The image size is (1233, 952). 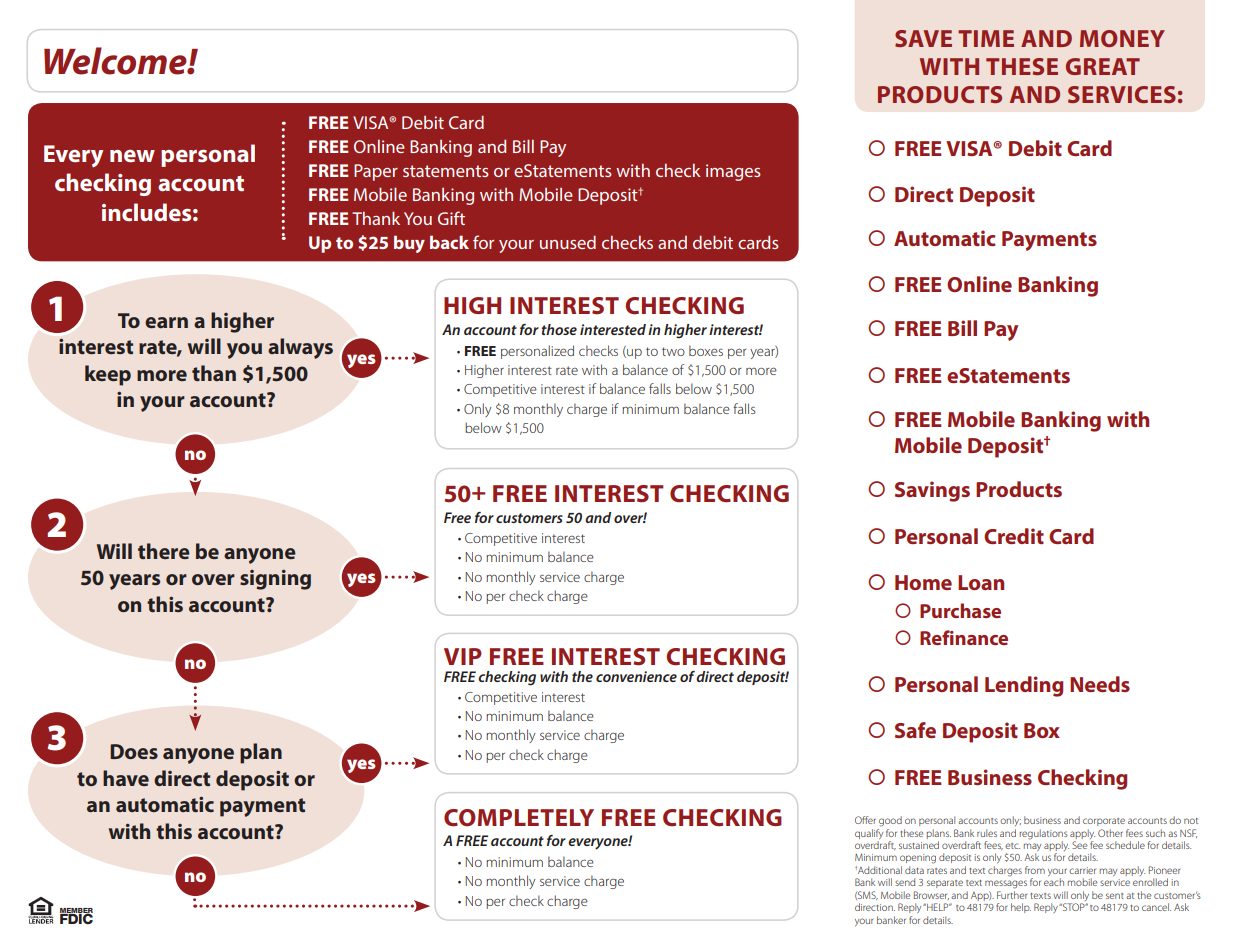 What do you see at coordinates (126, 778) in the document?
I see `have` at bounding box center [126, 778].
